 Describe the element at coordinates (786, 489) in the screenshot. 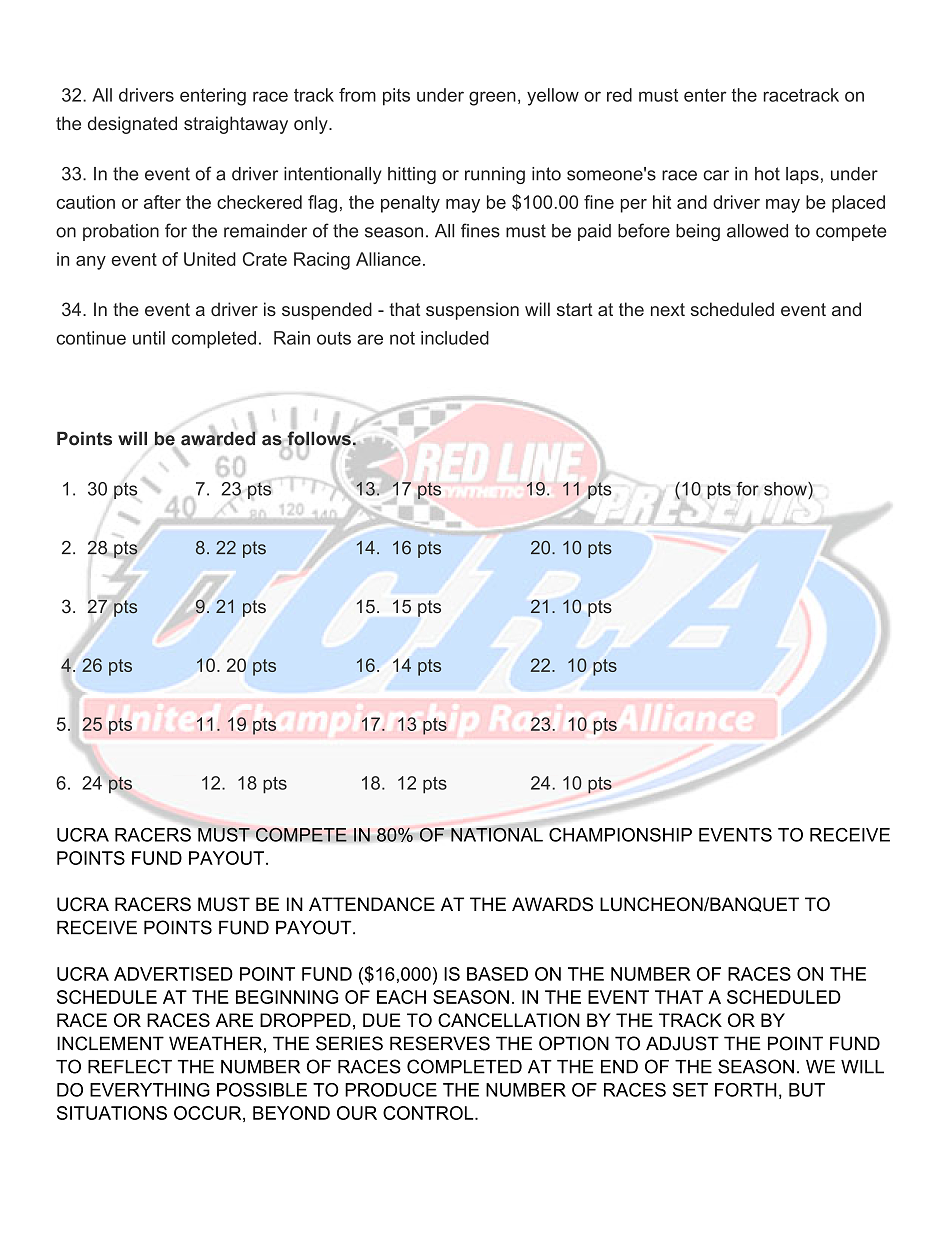

I see `show` at that location.
